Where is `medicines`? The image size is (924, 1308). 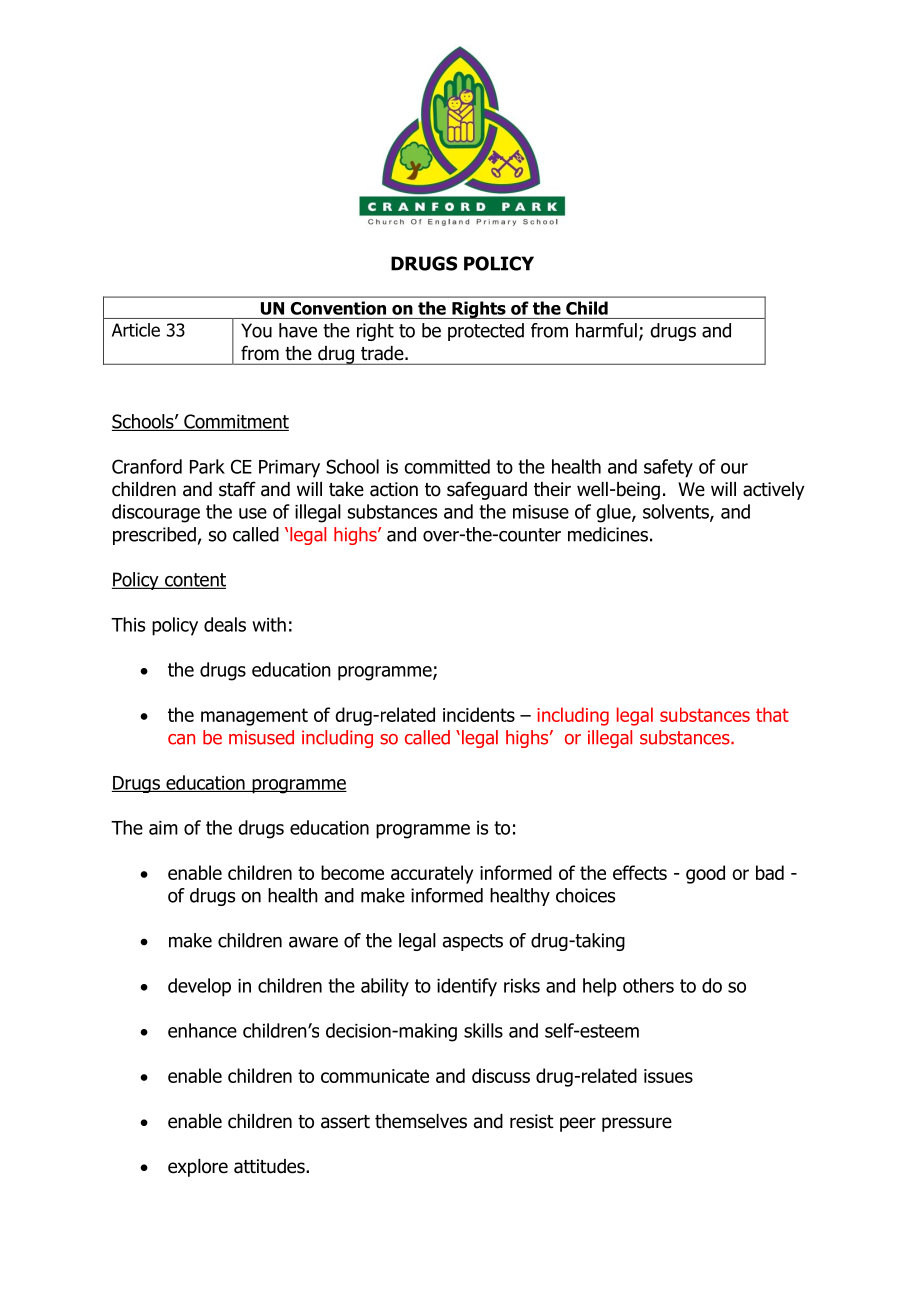
medicines is located at coordinates (608, 534).
